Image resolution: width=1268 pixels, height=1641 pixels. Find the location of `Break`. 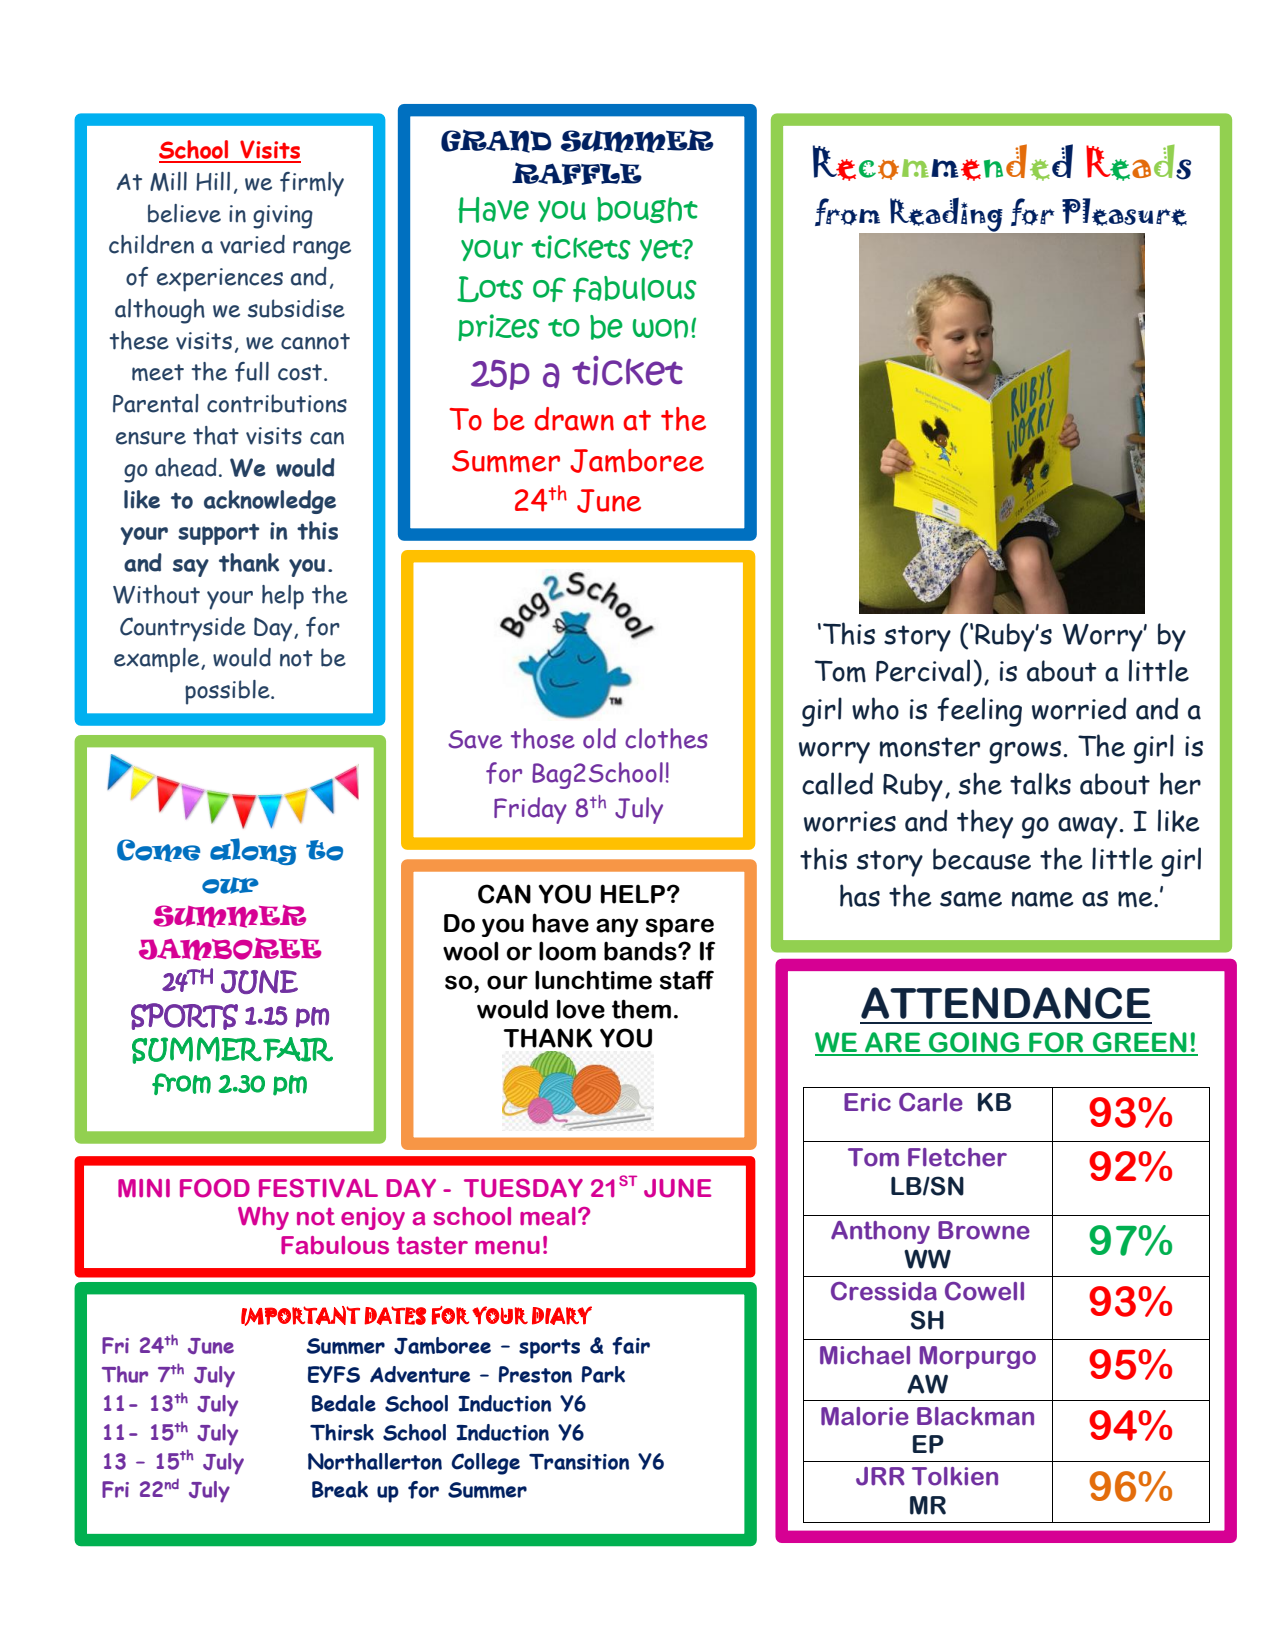

Break is located at coordinates (340, 1489).
